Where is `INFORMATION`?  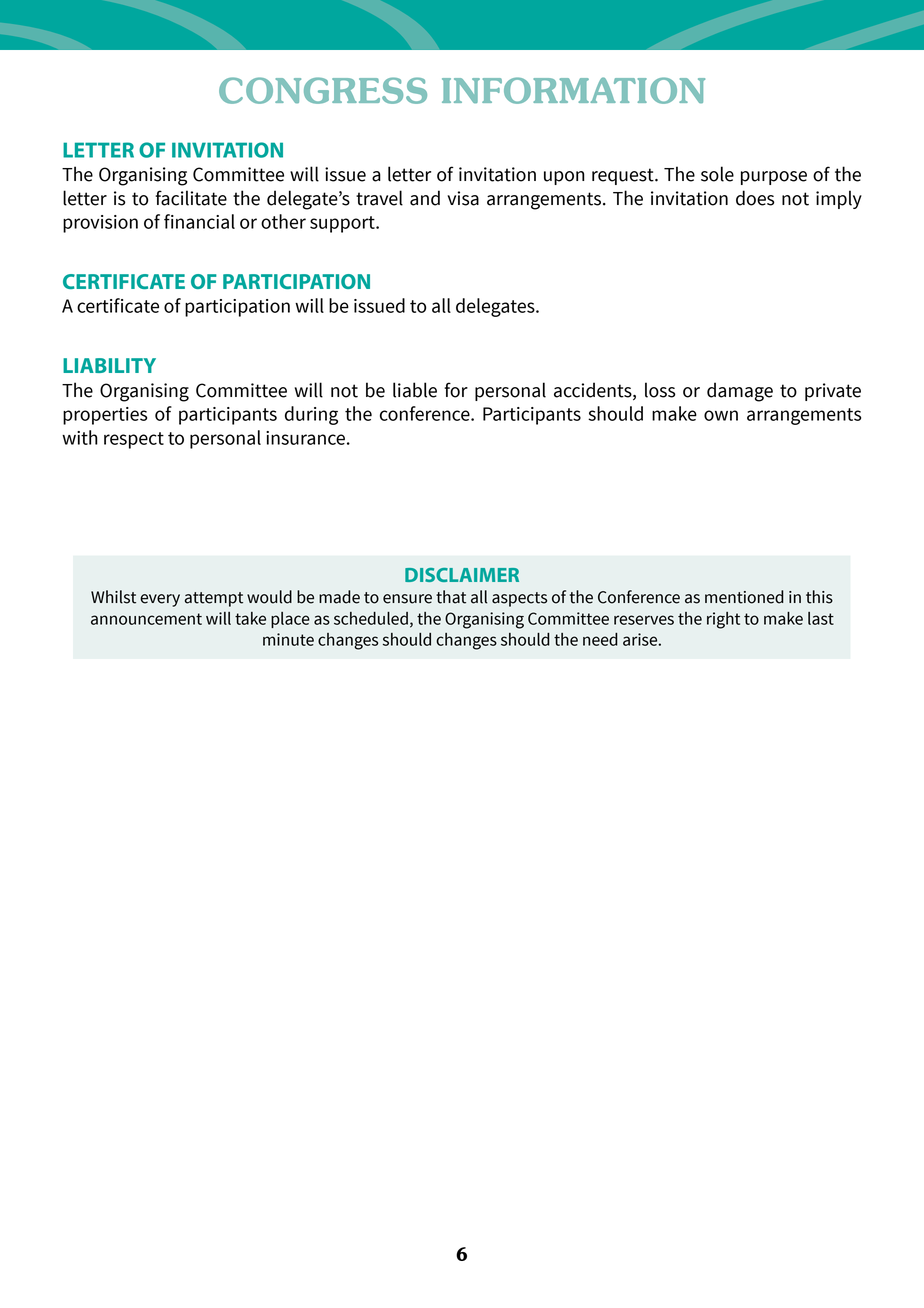 INFORMATION is located at coordinates (573, 90).
